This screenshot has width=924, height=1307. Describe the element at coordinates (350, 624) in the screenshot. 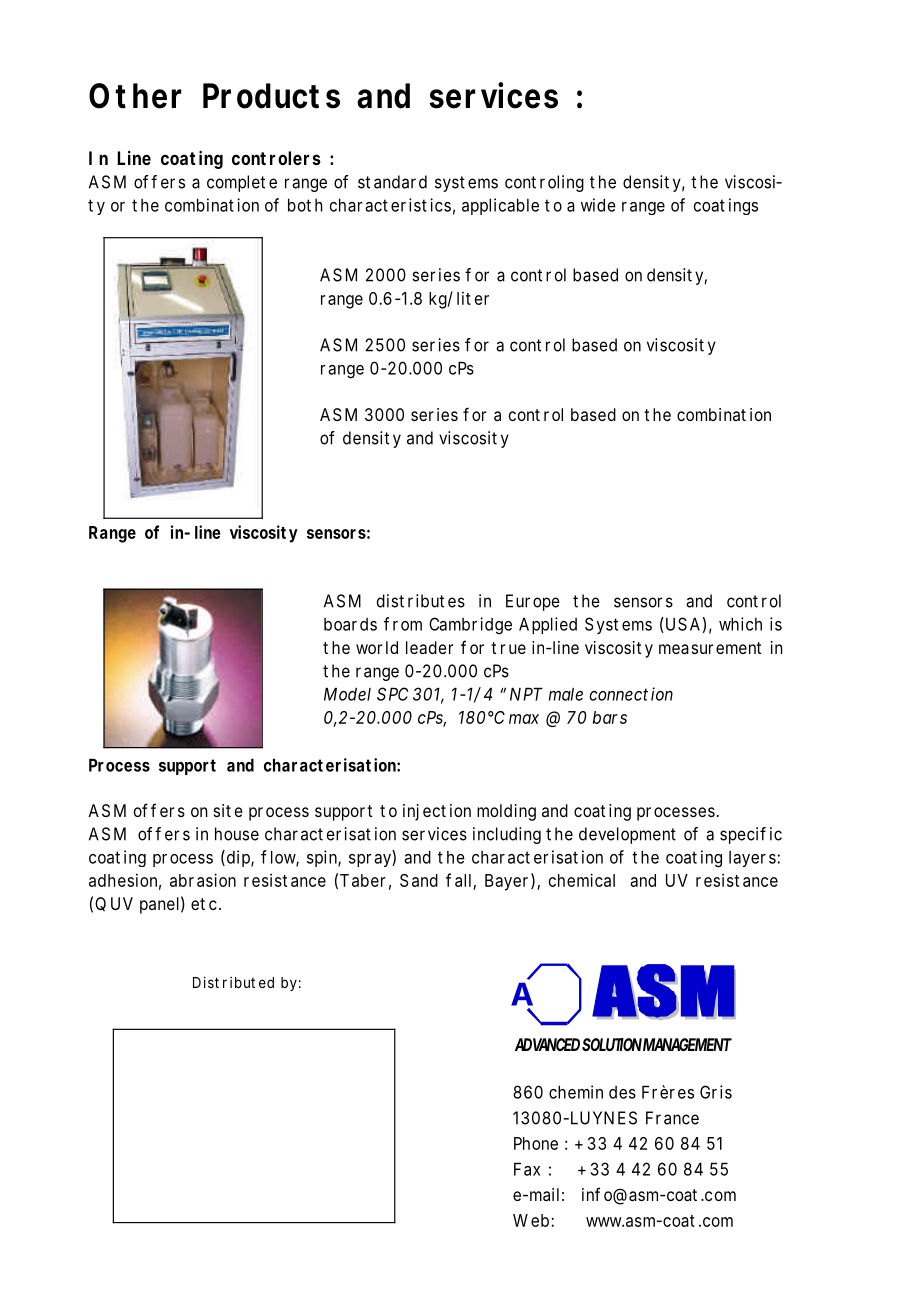

I see `boards` at that location.
